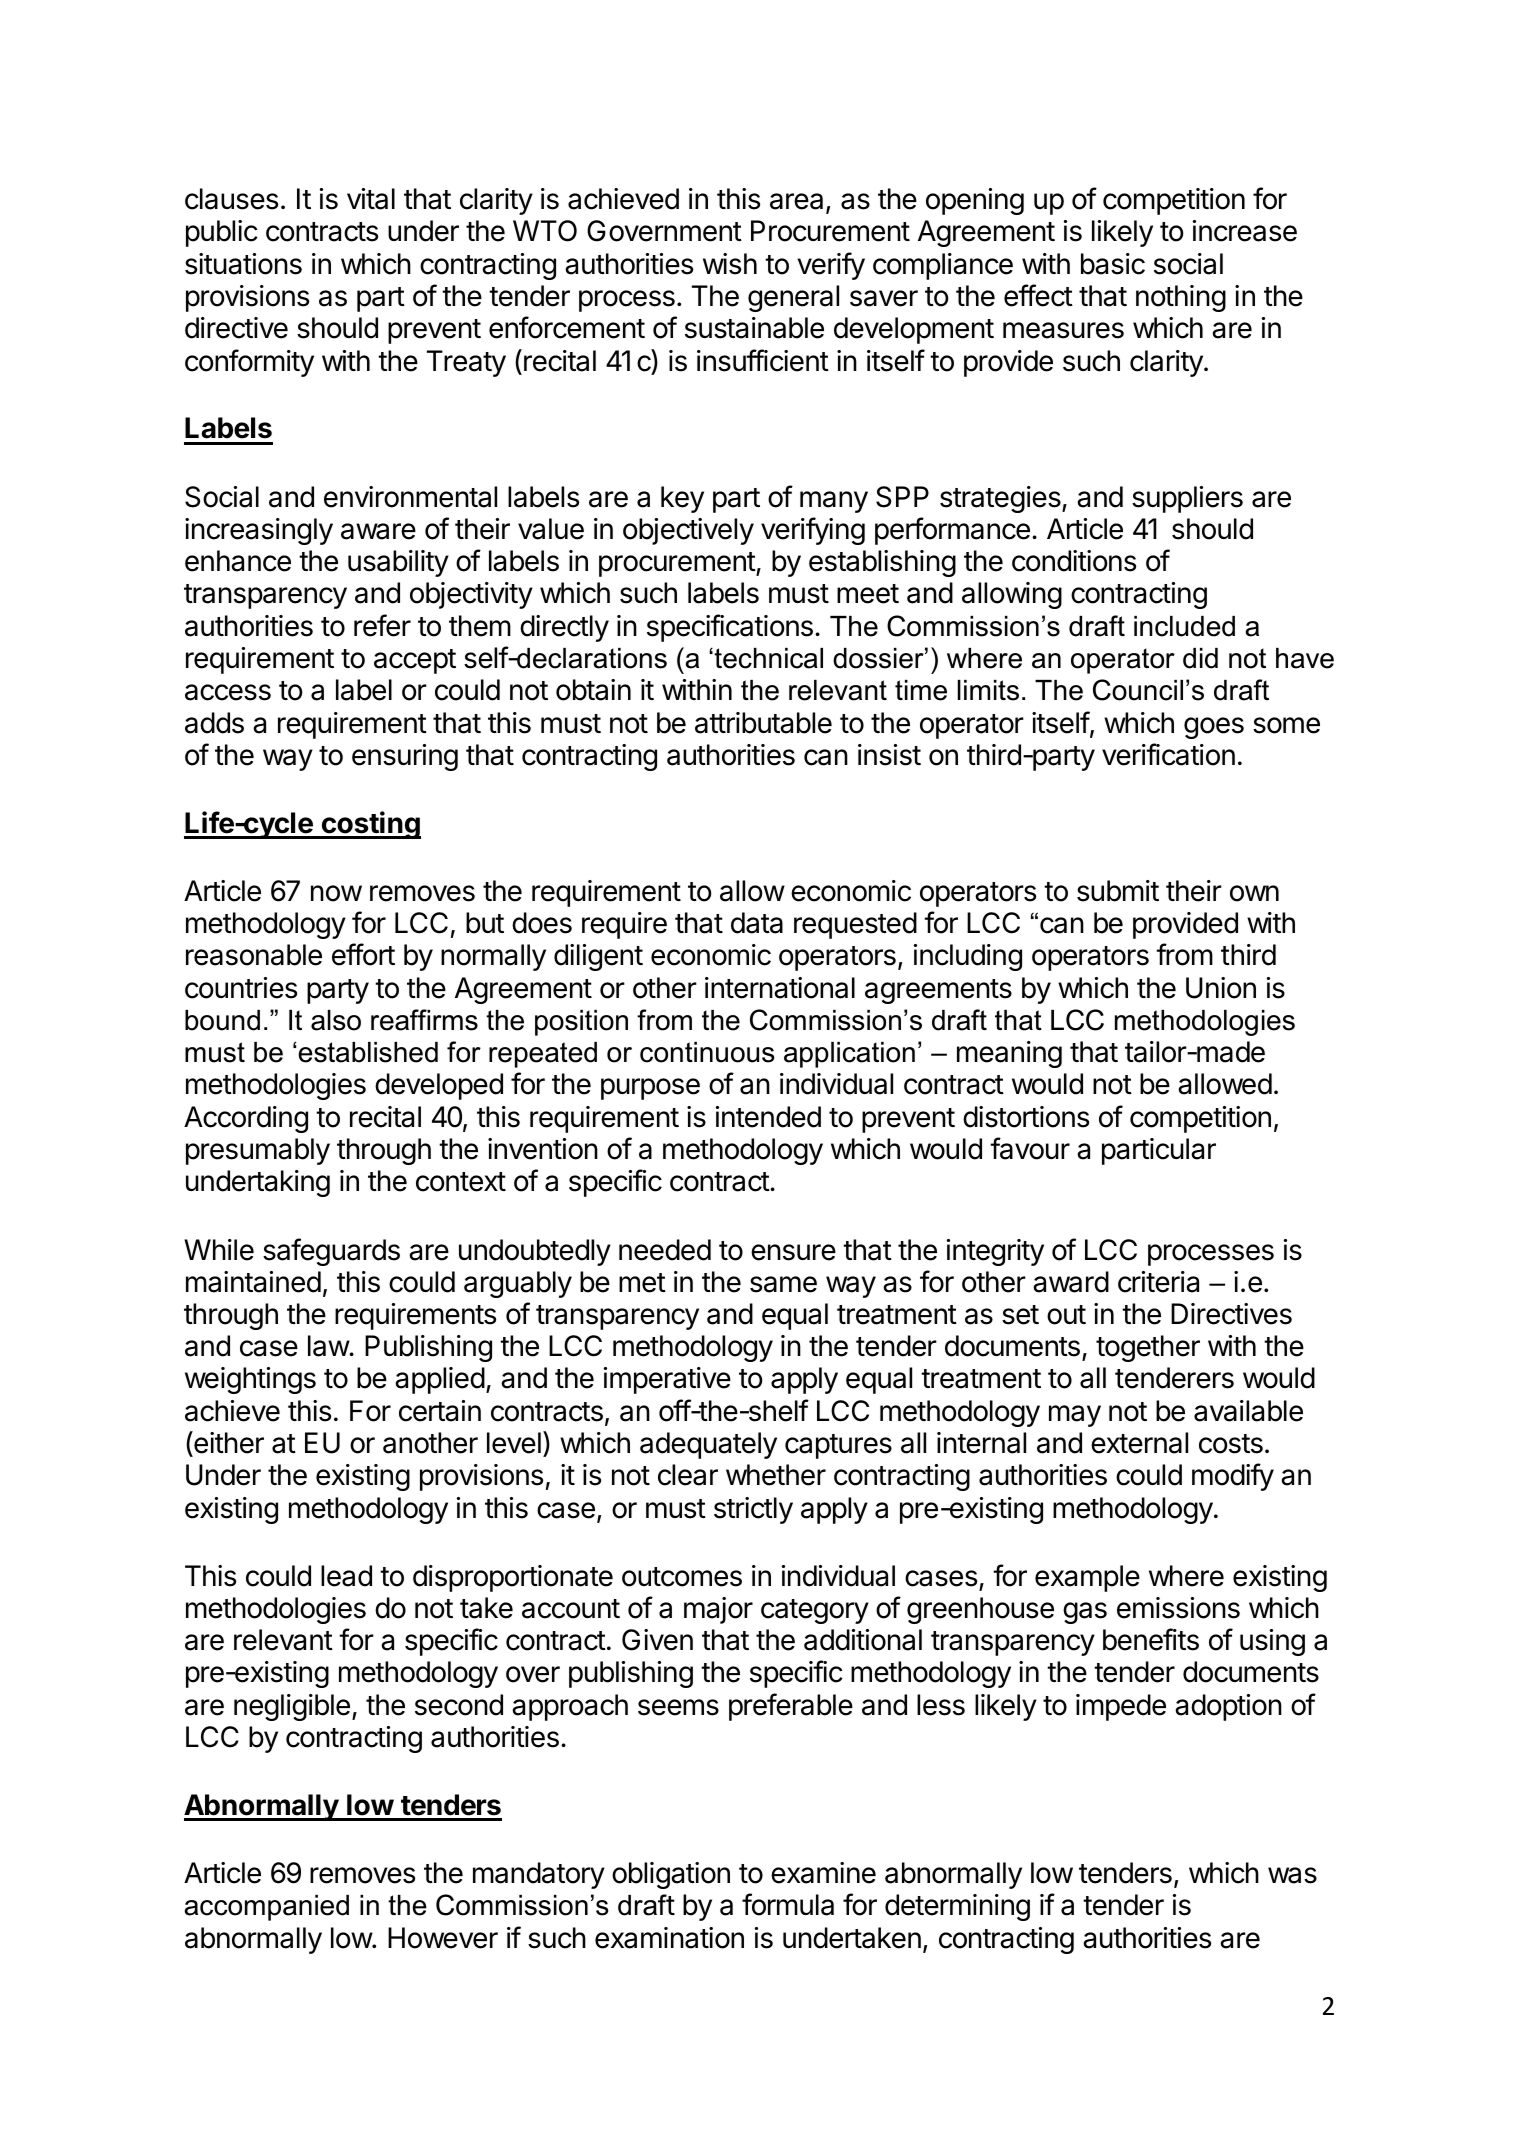 This document has height=2148, width=1519. What do you see at coordinates (1200, 658) in the document?
I see `did` at bounding box center [1200, 658].
